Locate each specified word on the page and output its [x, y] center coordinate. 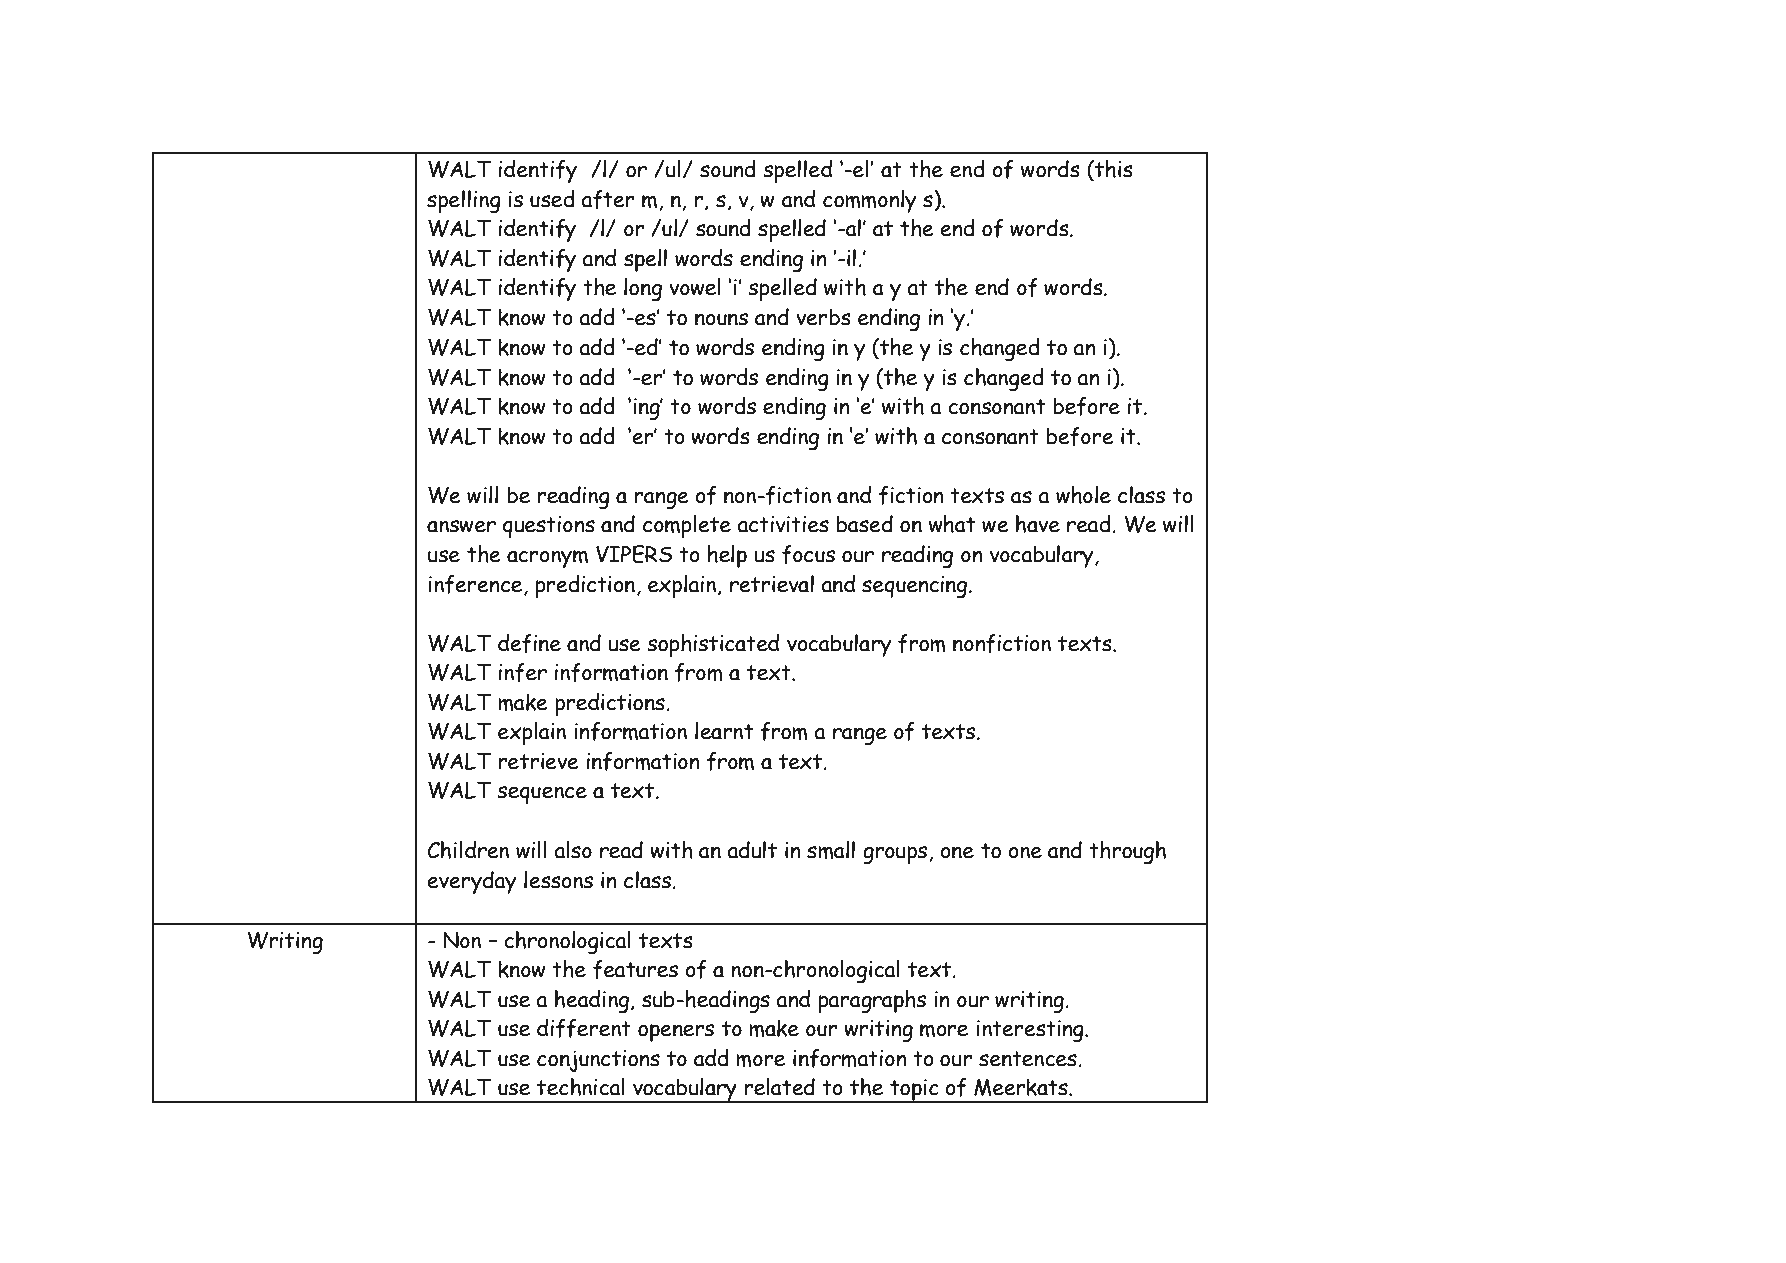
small [831, 850]
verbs [823, 317]
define [529, 643]
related [780, 1087]
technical [581, 1087]
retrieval [772, 584]
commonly [869, 201]
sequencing [914, 587]
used [552, 199]
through [1127, 852]
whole [1083, 495]
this [1113, 170]
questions [549, 527]
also [573, 850]
